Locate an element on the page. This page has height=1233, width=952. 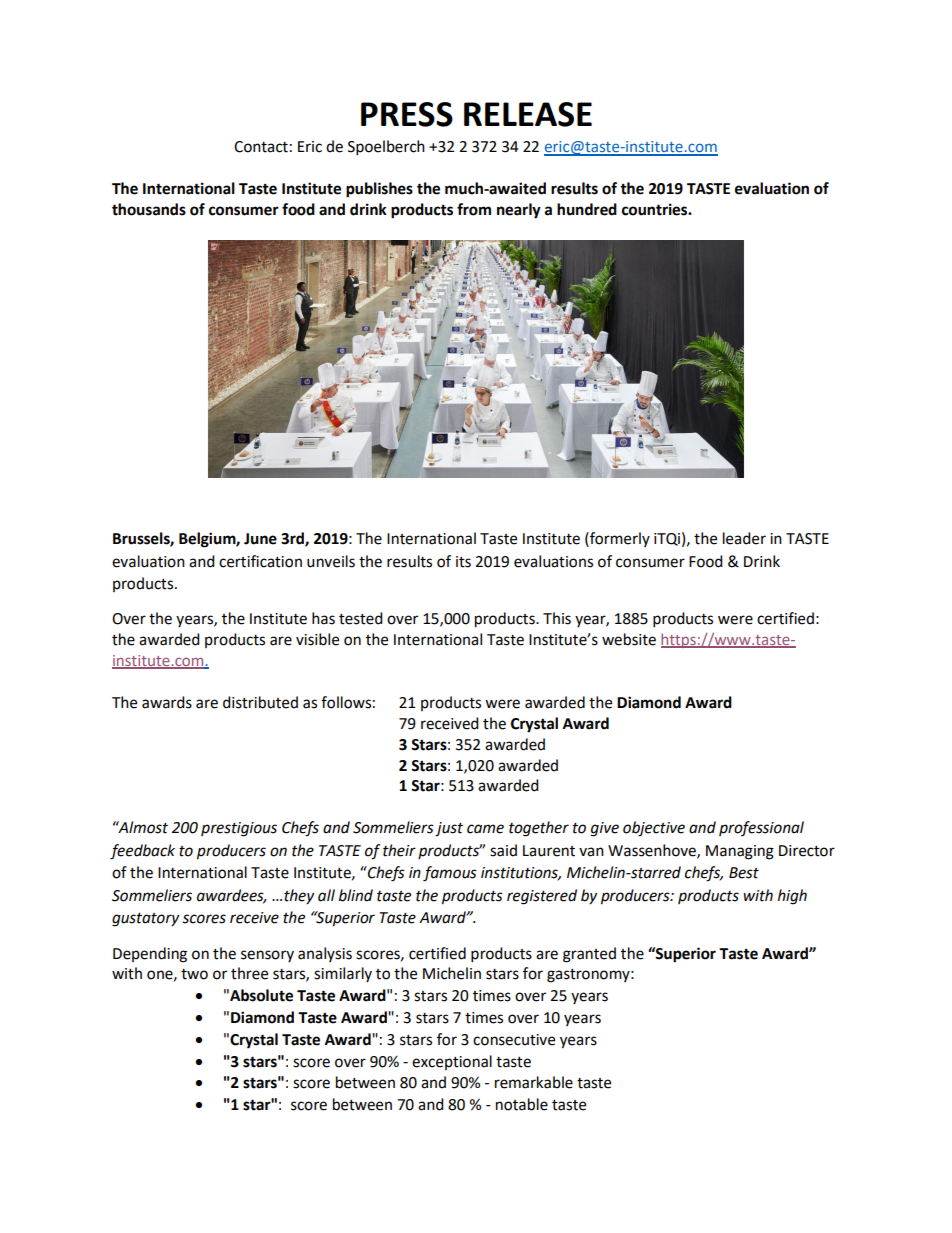
from is located at coordinates (474, 209).
